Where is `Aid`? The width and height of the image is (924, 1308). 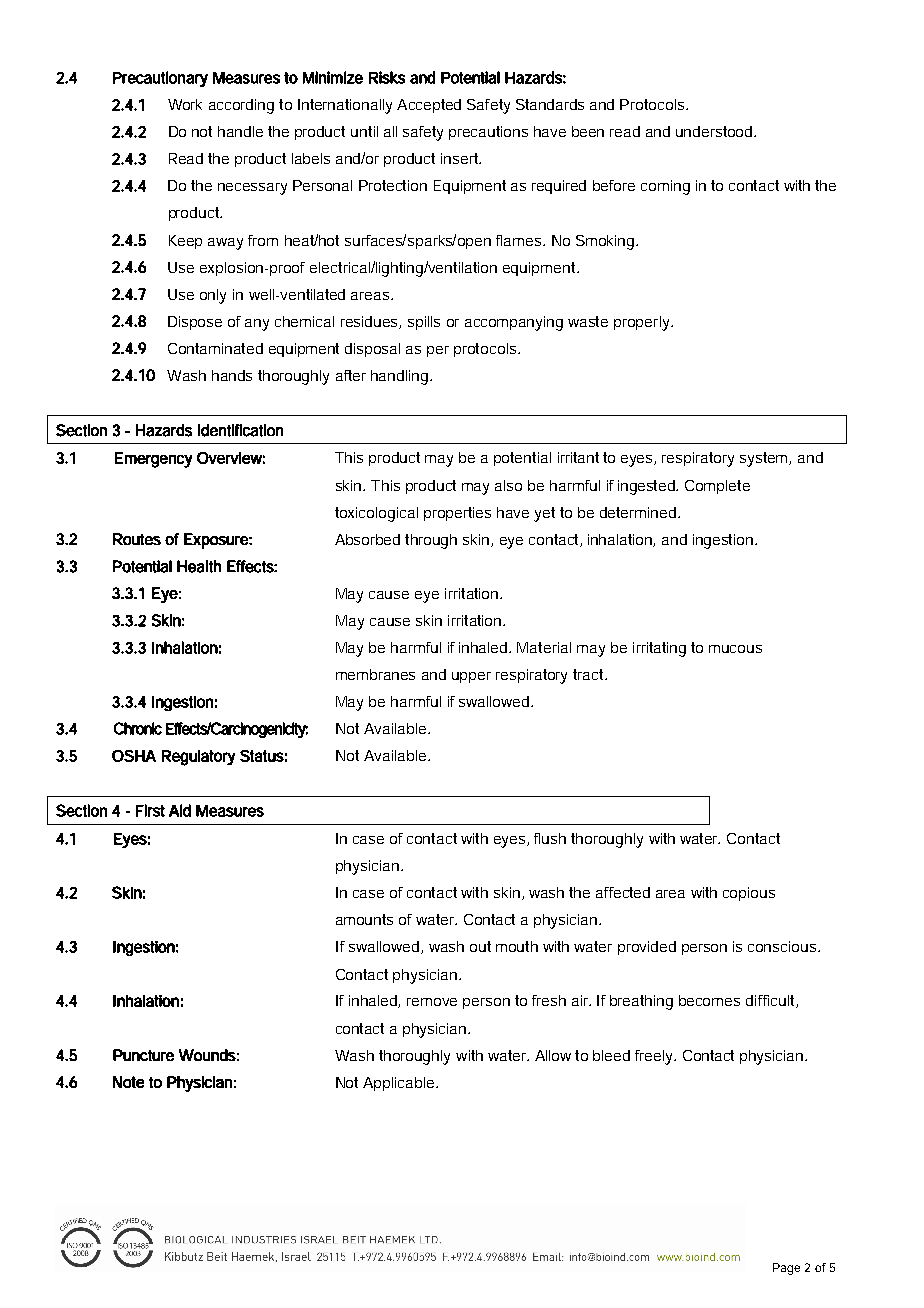
Aid is located at coordinates (180, 810).
